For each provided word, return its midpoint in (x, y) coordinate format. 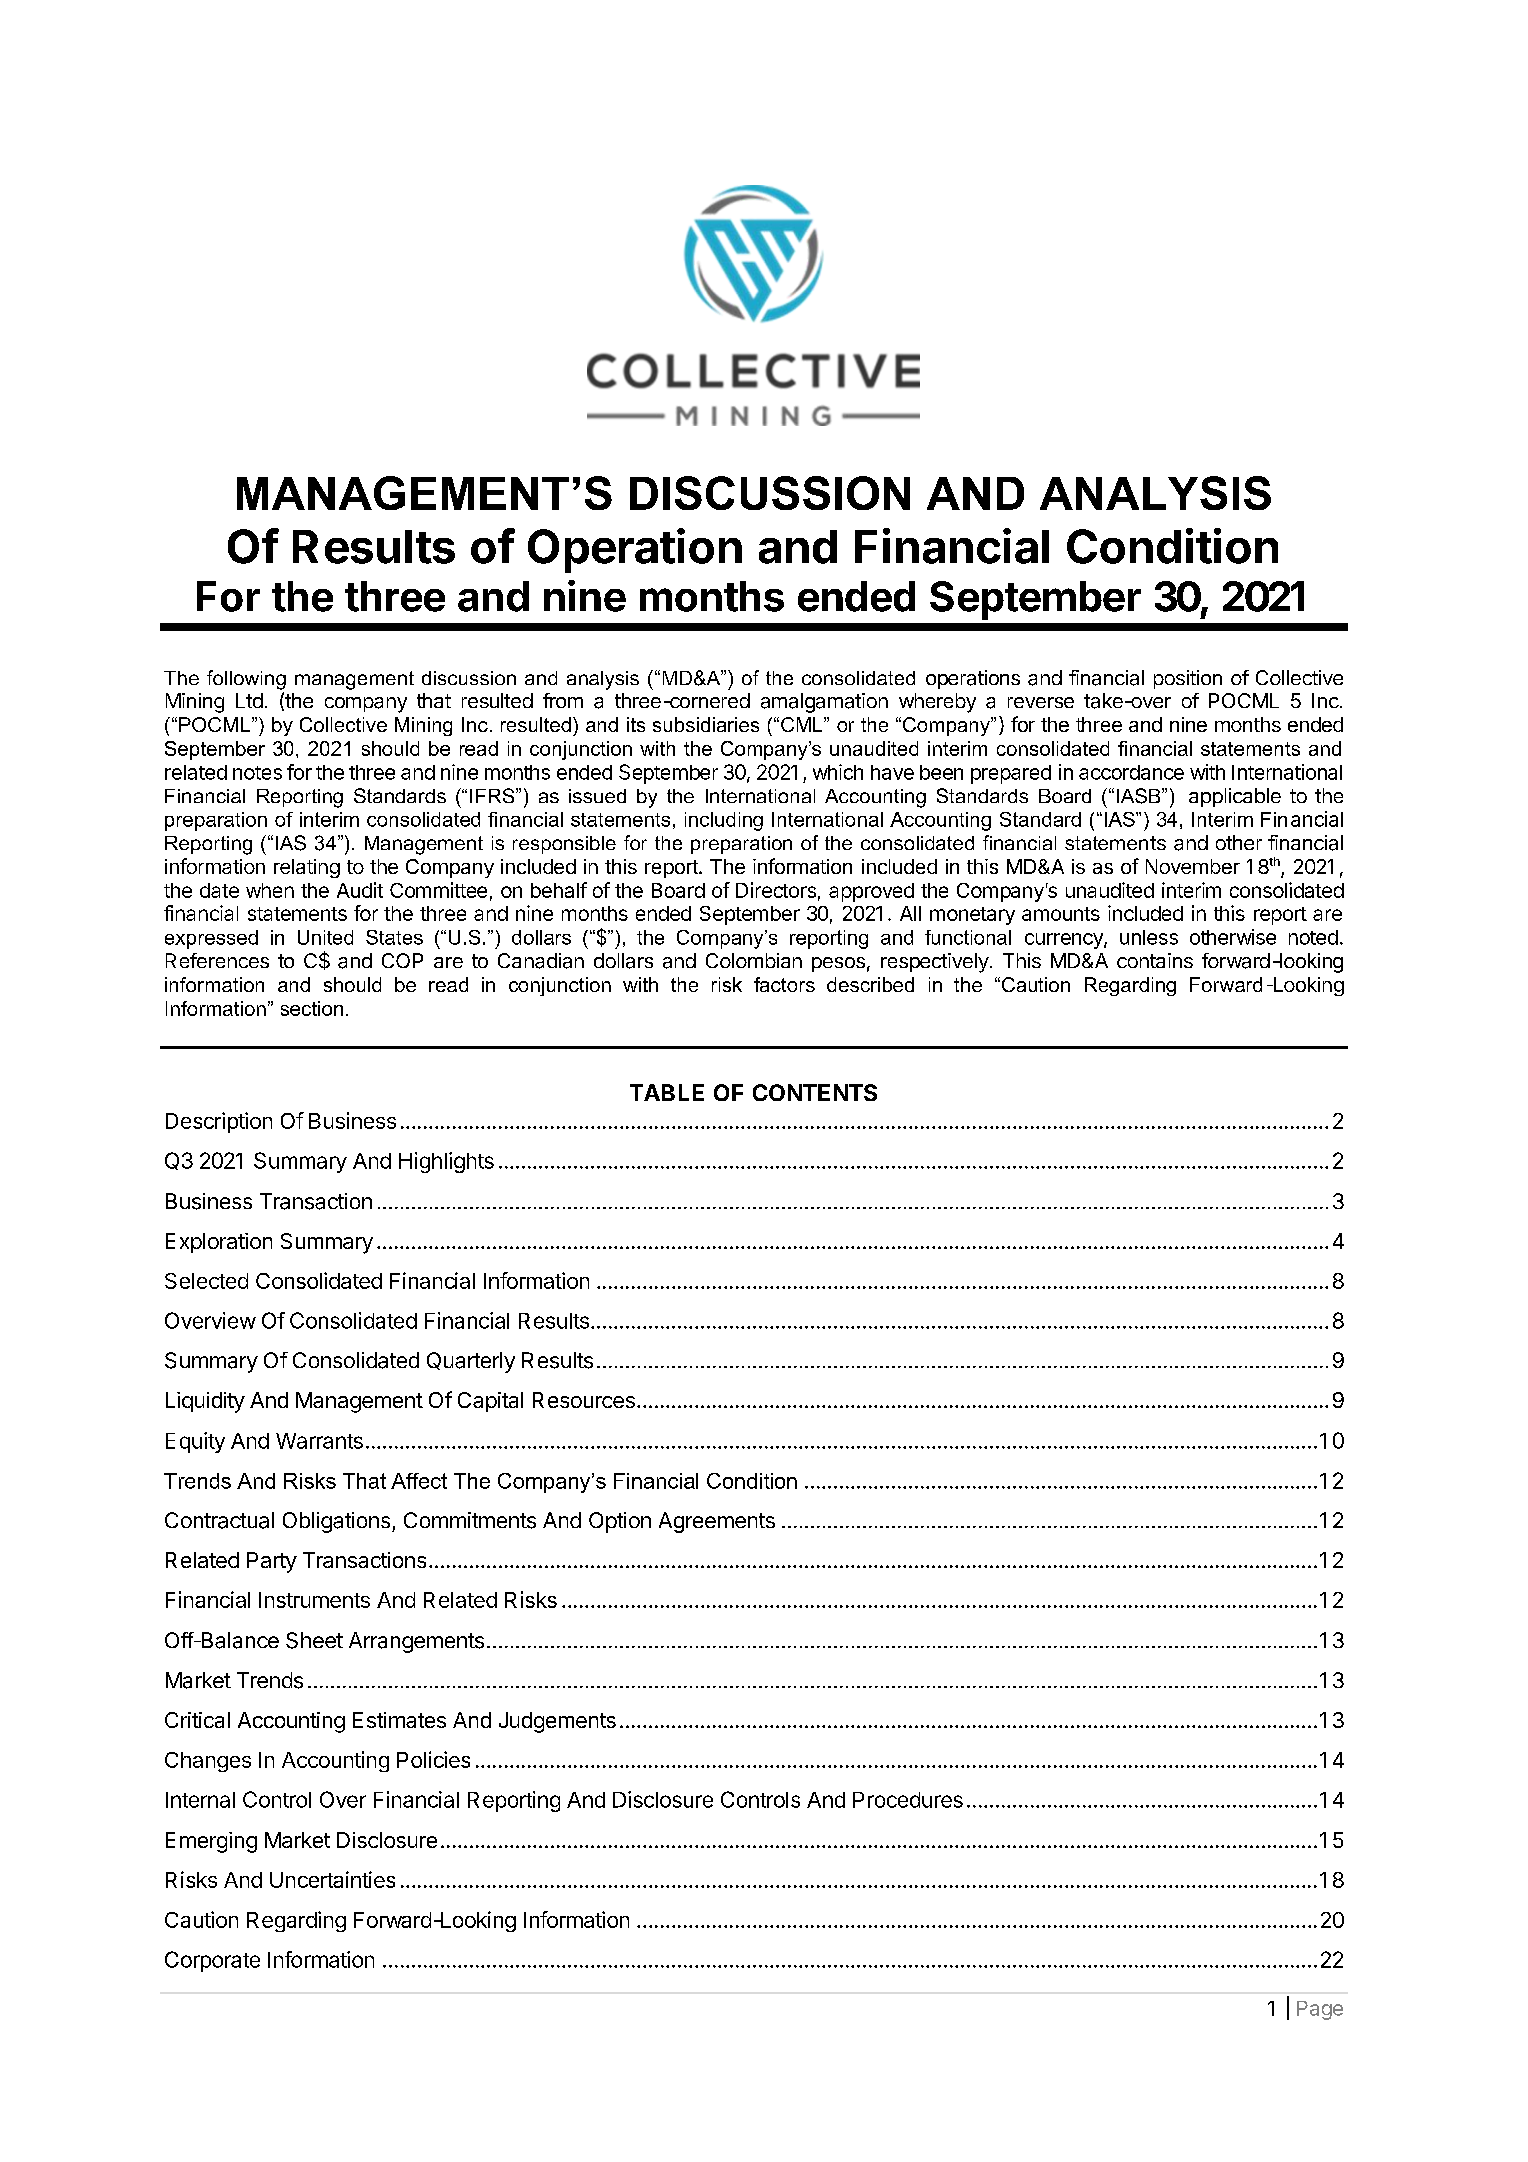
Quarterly (471, 1362)
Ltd (249, 700)
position (1188, 679)
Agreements (717, 1522)
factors (784, 984)
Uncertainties (332, 1879)
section (312, 1008)
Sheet (314, 1640)
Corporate (212, 1961)
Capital (490, 1402)
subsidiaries (706, 724)
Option (620, 1522)
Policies (433, 1759)
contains (1155, 960)
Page (1320, 2010)
